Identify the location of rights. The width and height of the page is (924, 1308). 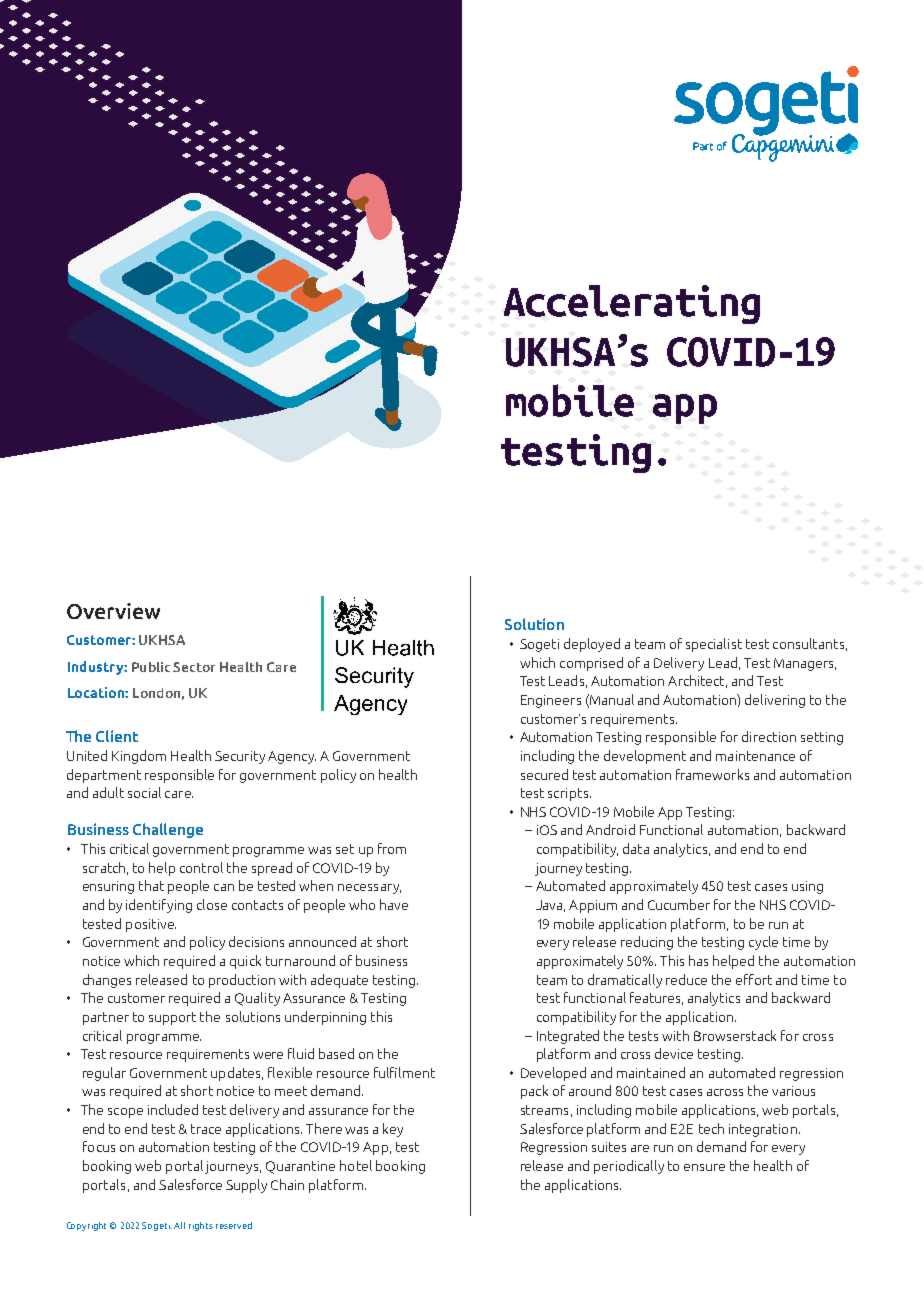
(201, 1226).
